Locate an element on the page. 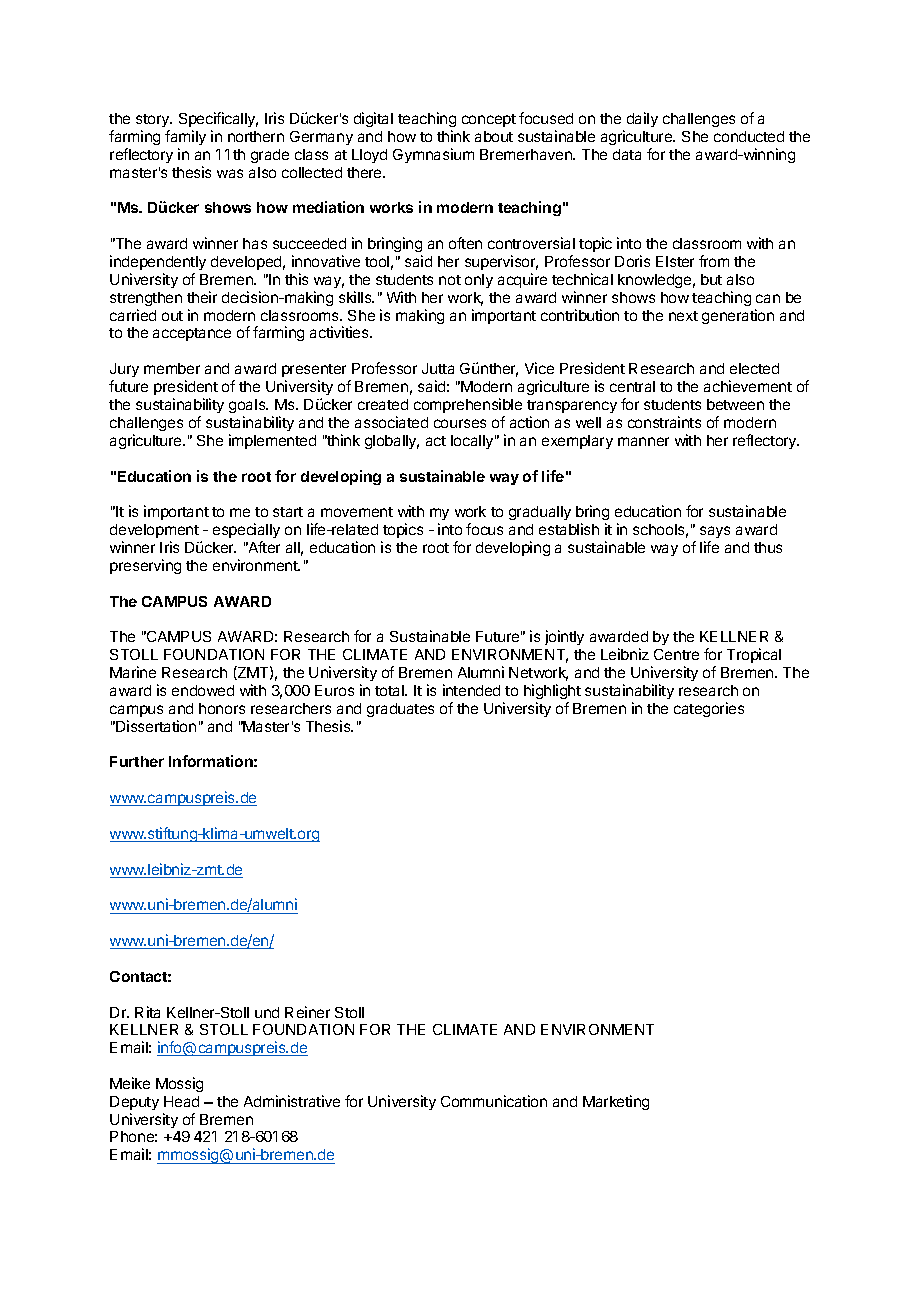 Image resolution: width=924 pixels, height=1308 pixels. Marketing is located at coordinates (616, 1102).
